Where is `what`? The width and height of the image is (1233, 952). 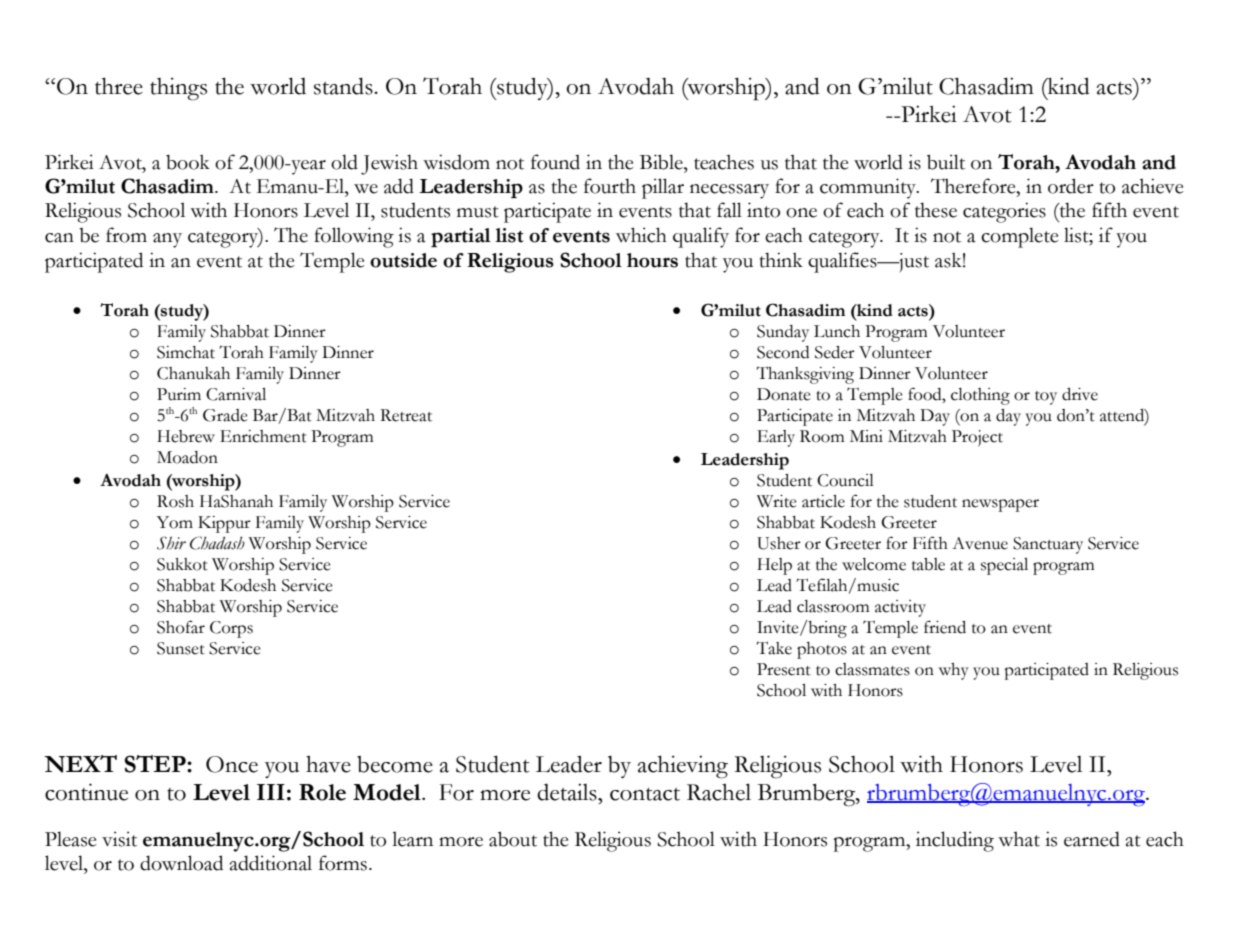
what is located at coordinates (1019, 839).
